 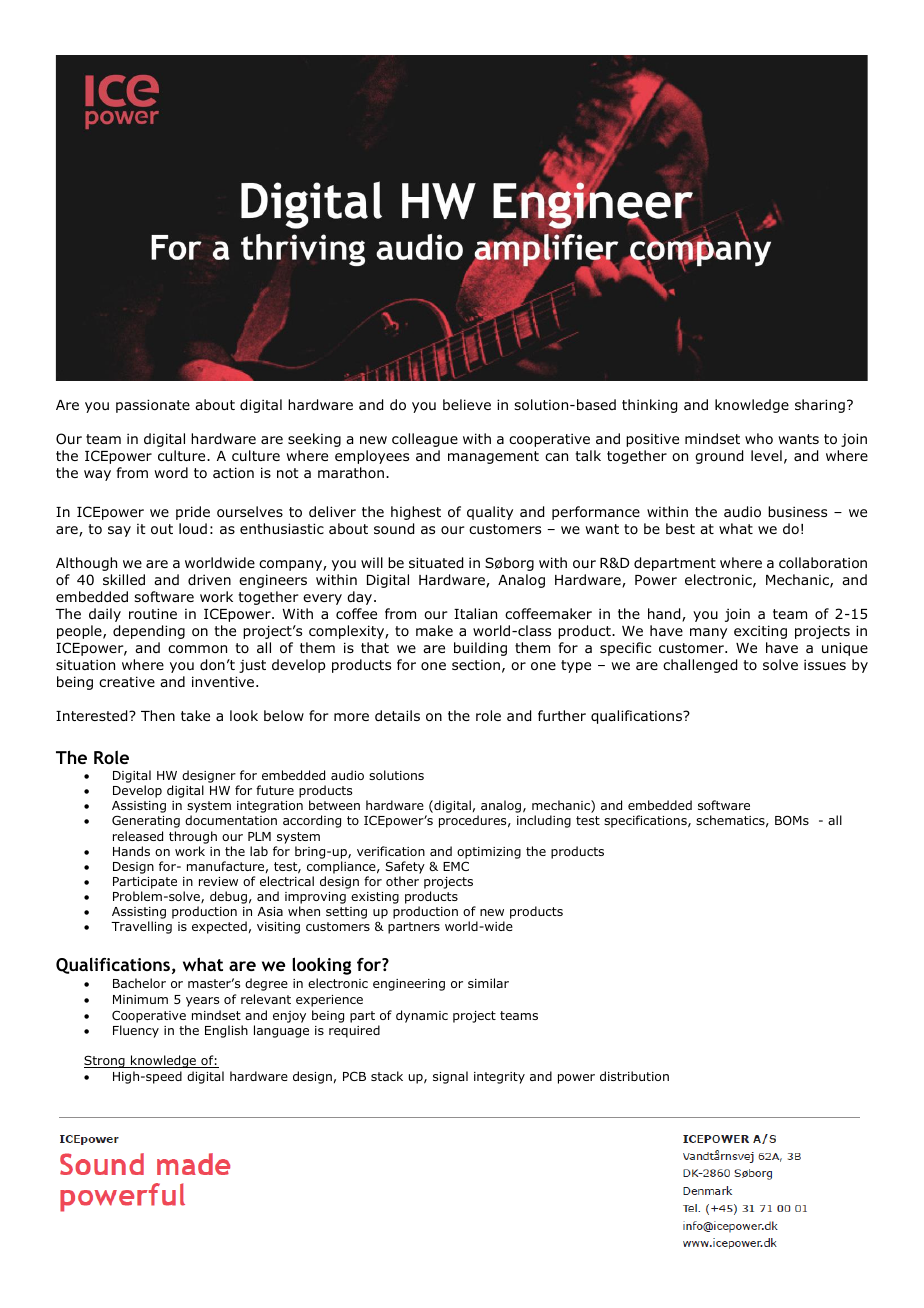 I want to click on distribution, so click(x=634, y=1076).
